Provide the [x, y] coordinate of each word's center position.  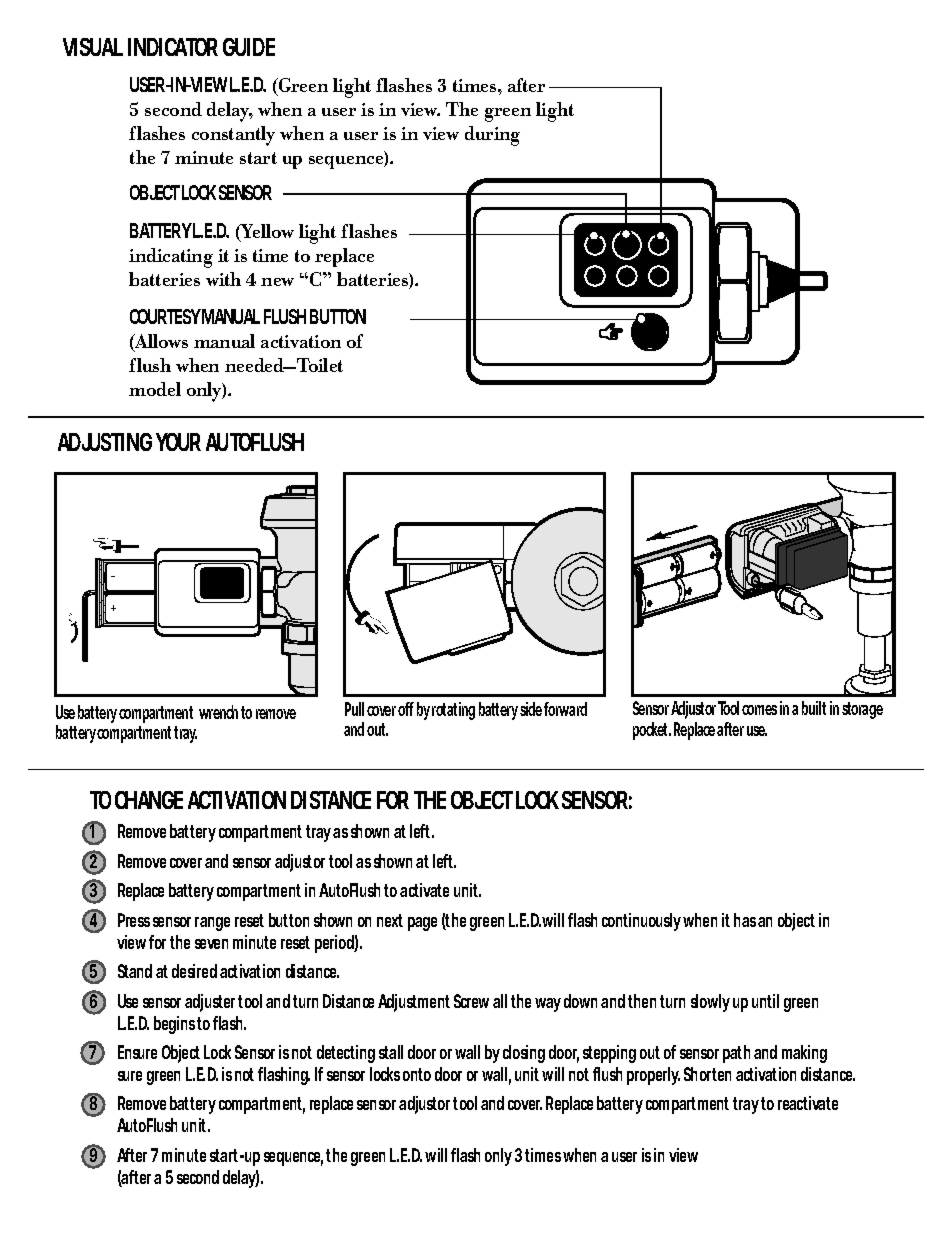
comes [759, 710]
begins [174, 1025]
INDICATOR [173, 47]
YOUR [178, 442]
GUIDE [249, 47]
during [492, 136]
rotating [453, 711]
